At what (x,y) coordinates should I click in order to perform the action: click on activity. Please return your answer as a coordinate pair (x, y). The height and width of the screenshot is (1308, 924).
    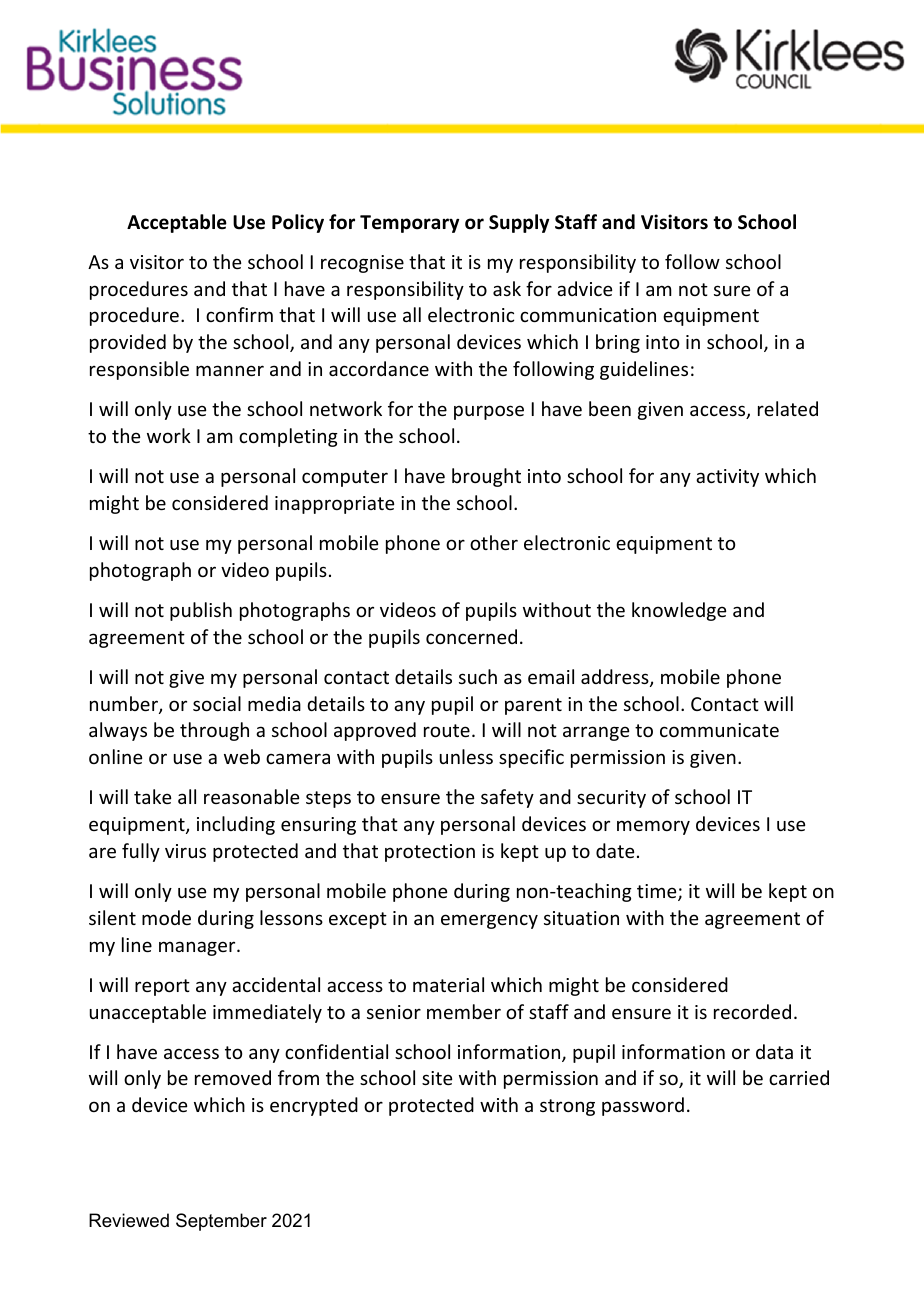
    Looking at the image, I should click on (727, 478).
